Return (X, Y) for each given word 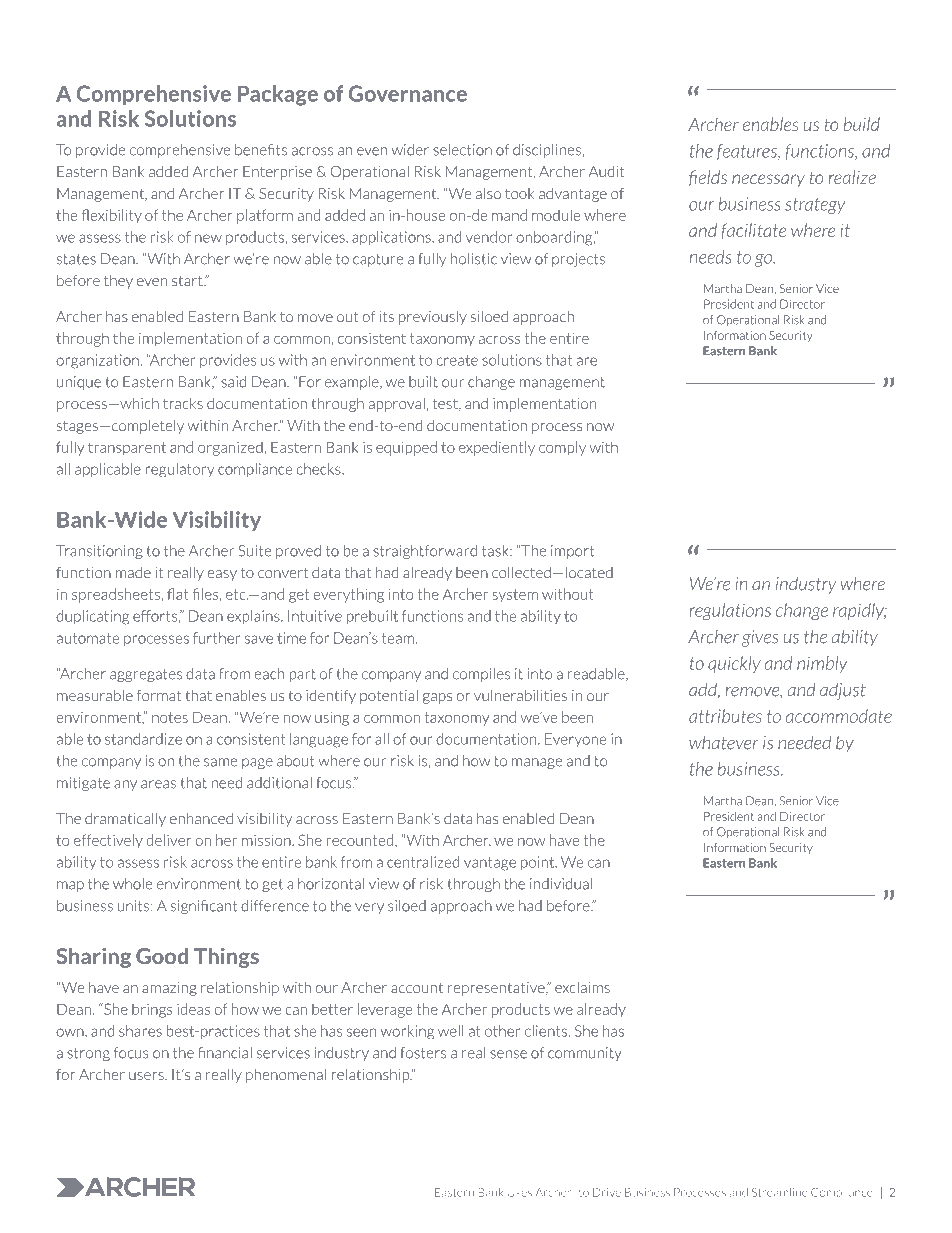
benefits (261, 150)
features (748, 152)
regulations (730, 611)
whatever (724, 742)
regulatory (179, 470)
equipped (406, 448)
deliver (169, 840)
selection (462, 150)
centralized (423, 862)
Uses (520, 1192)
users (147, 1076)
